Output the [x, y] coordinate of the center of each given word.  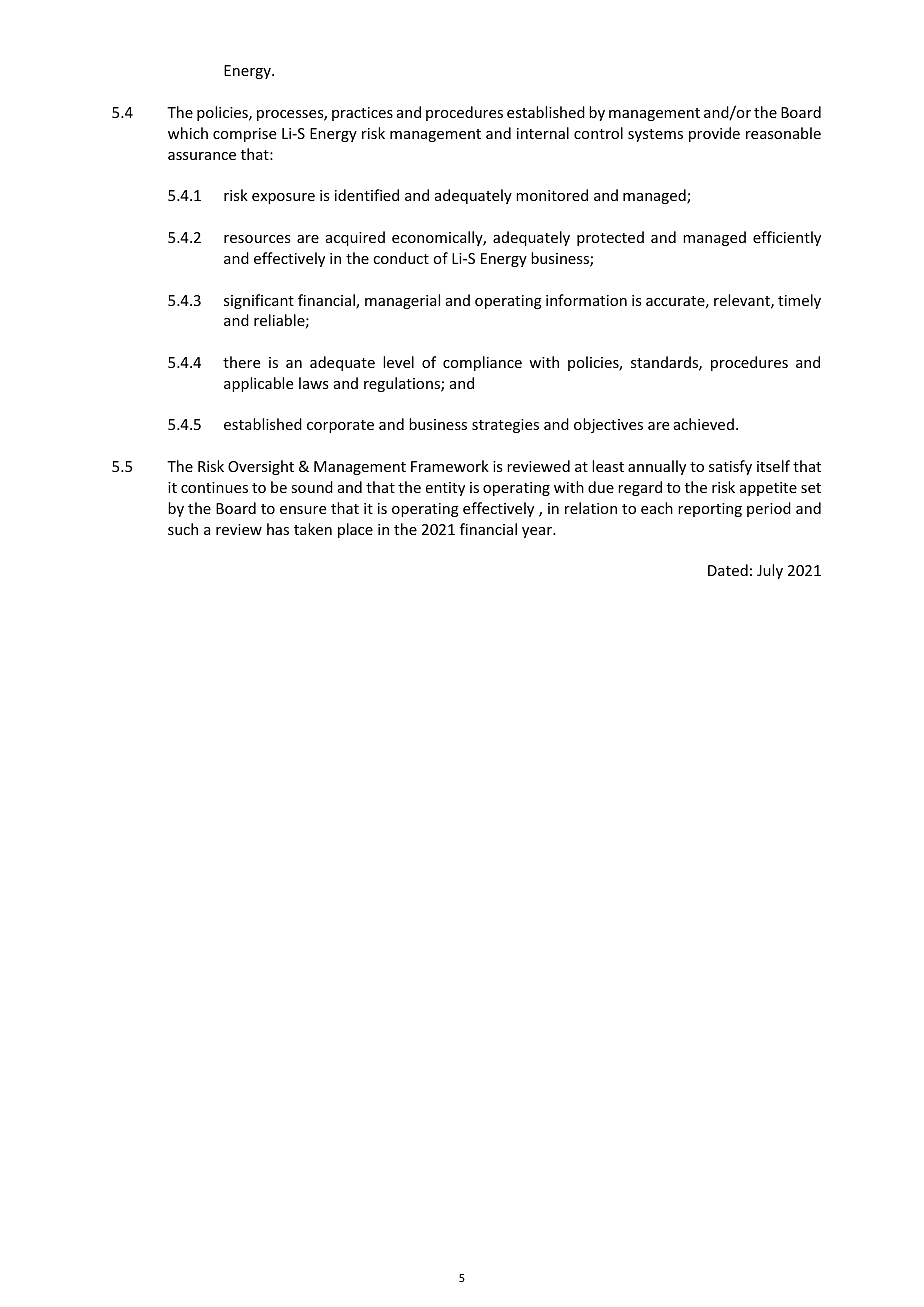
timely [799, 301]
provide [714, 134]
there [241, 362]
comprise [244, 135]
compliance [482, 363]
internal [543, 133]
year [538, 532]
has [278, 529]
